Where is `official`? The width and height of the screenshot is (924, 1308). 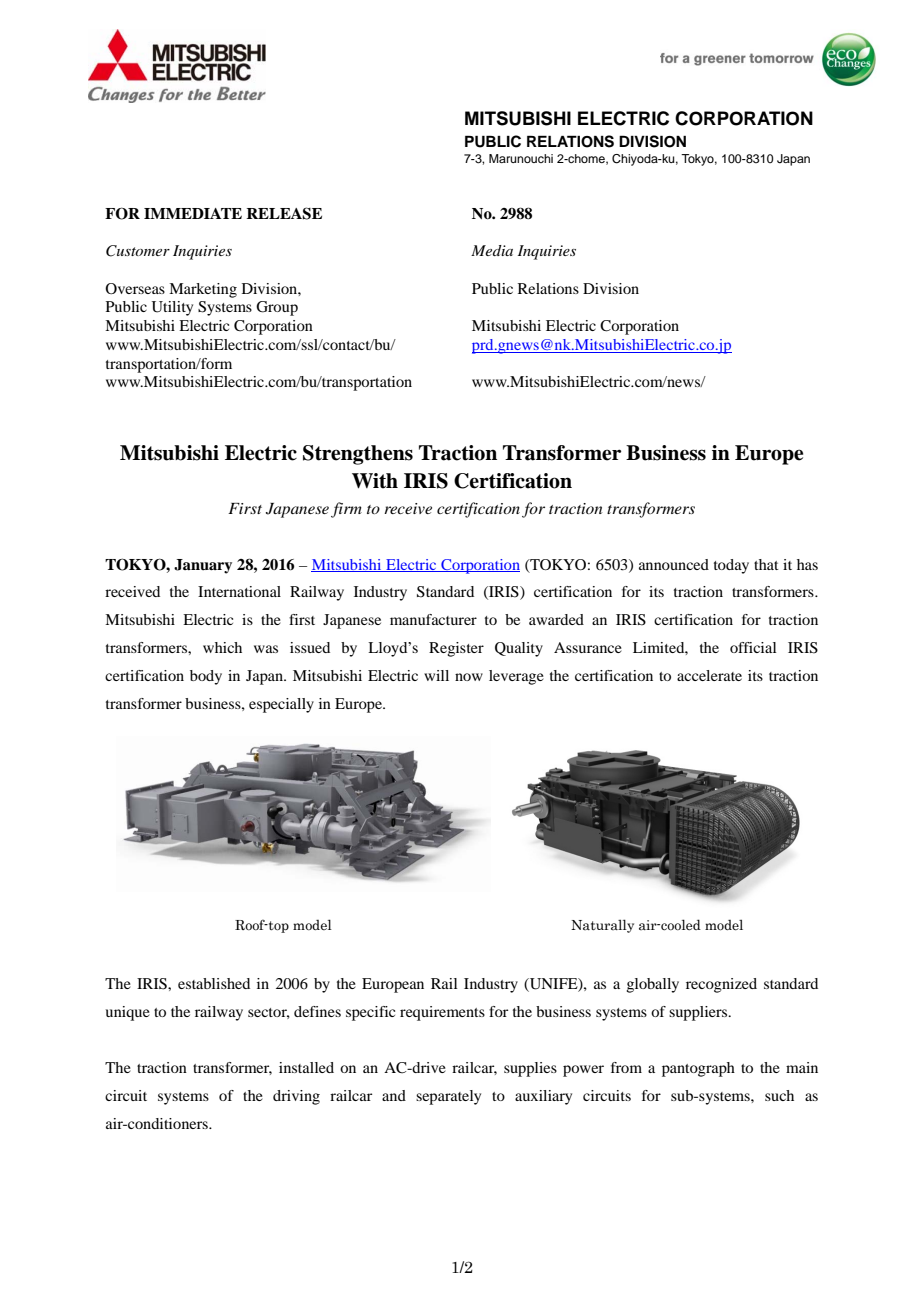 official is located at coordinates (753, 647).
